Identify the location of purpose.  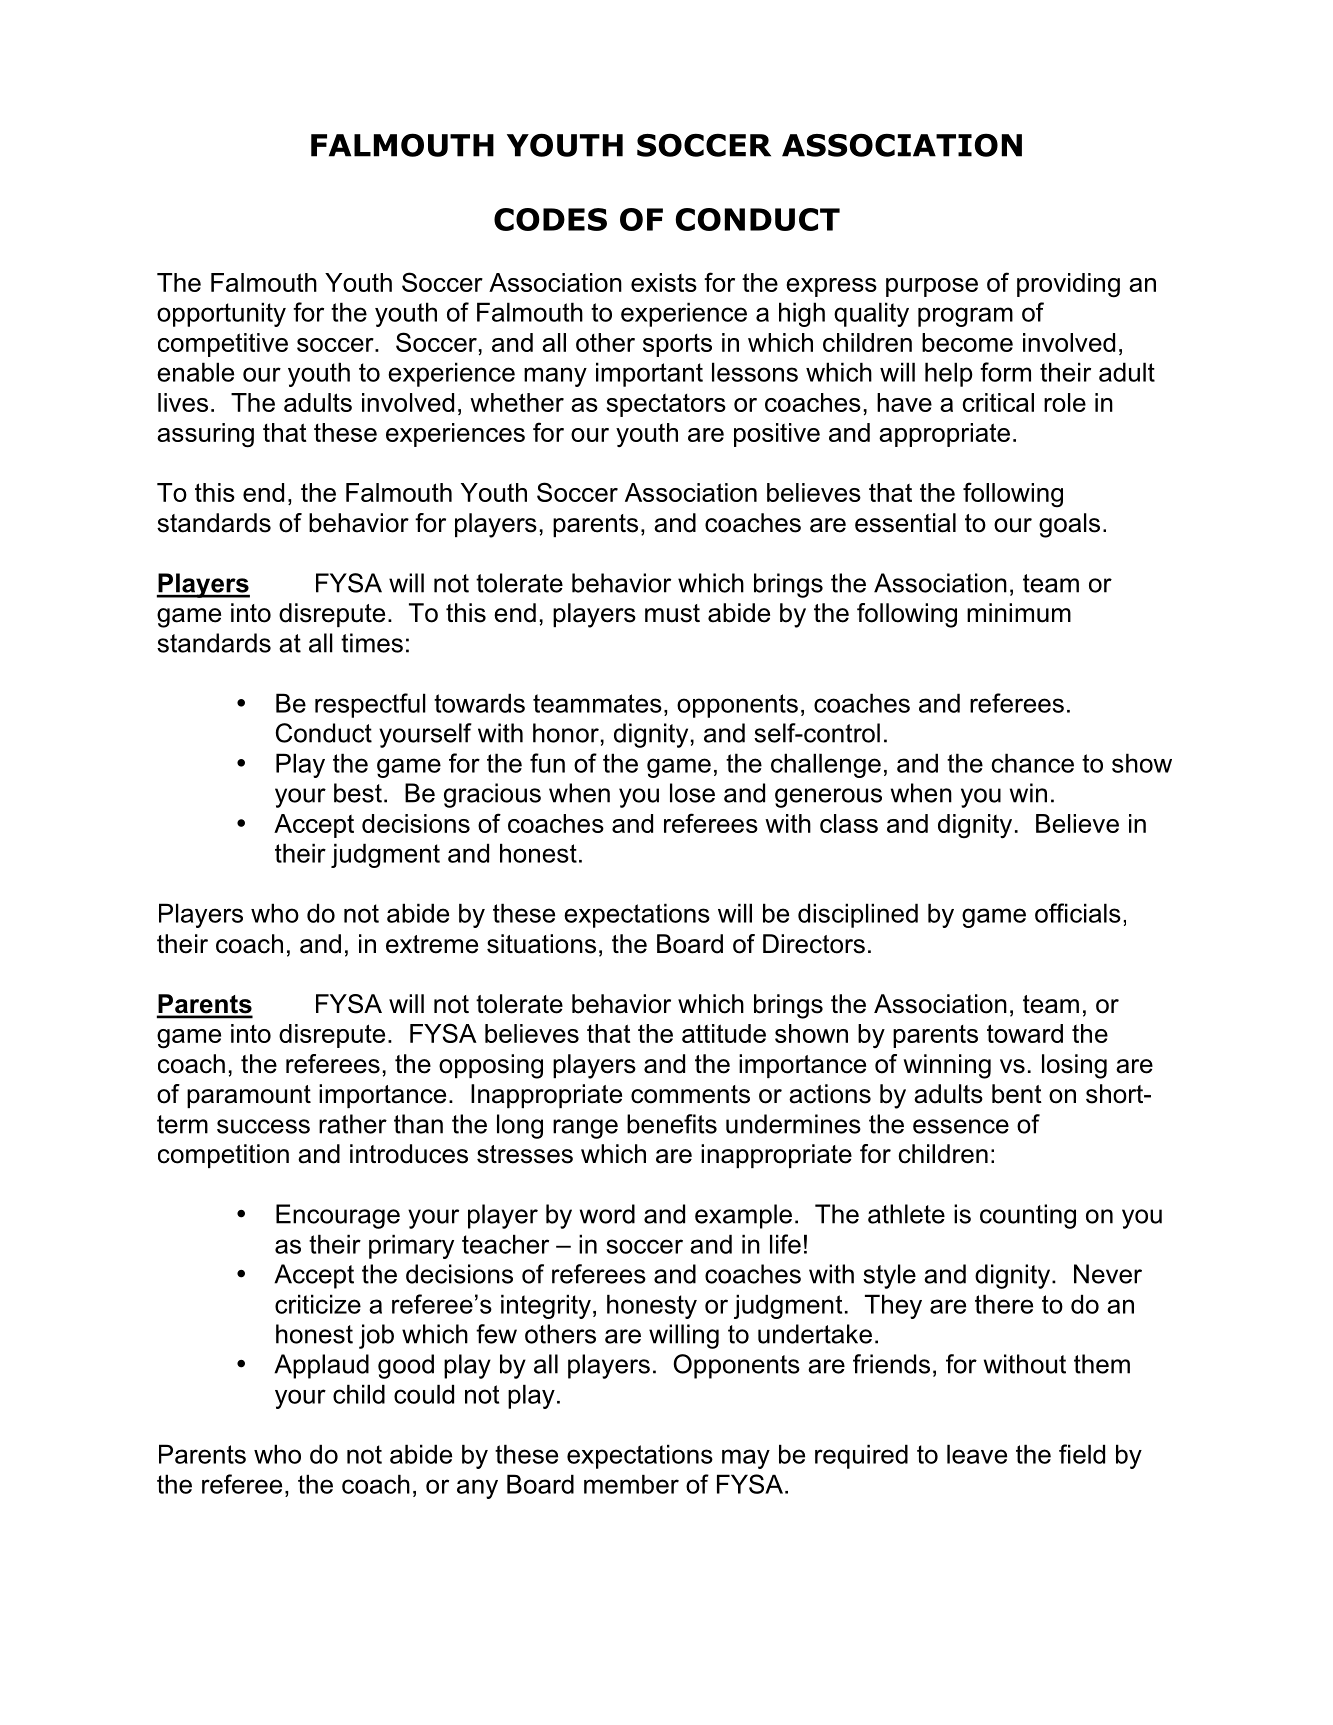
(932, 287).
